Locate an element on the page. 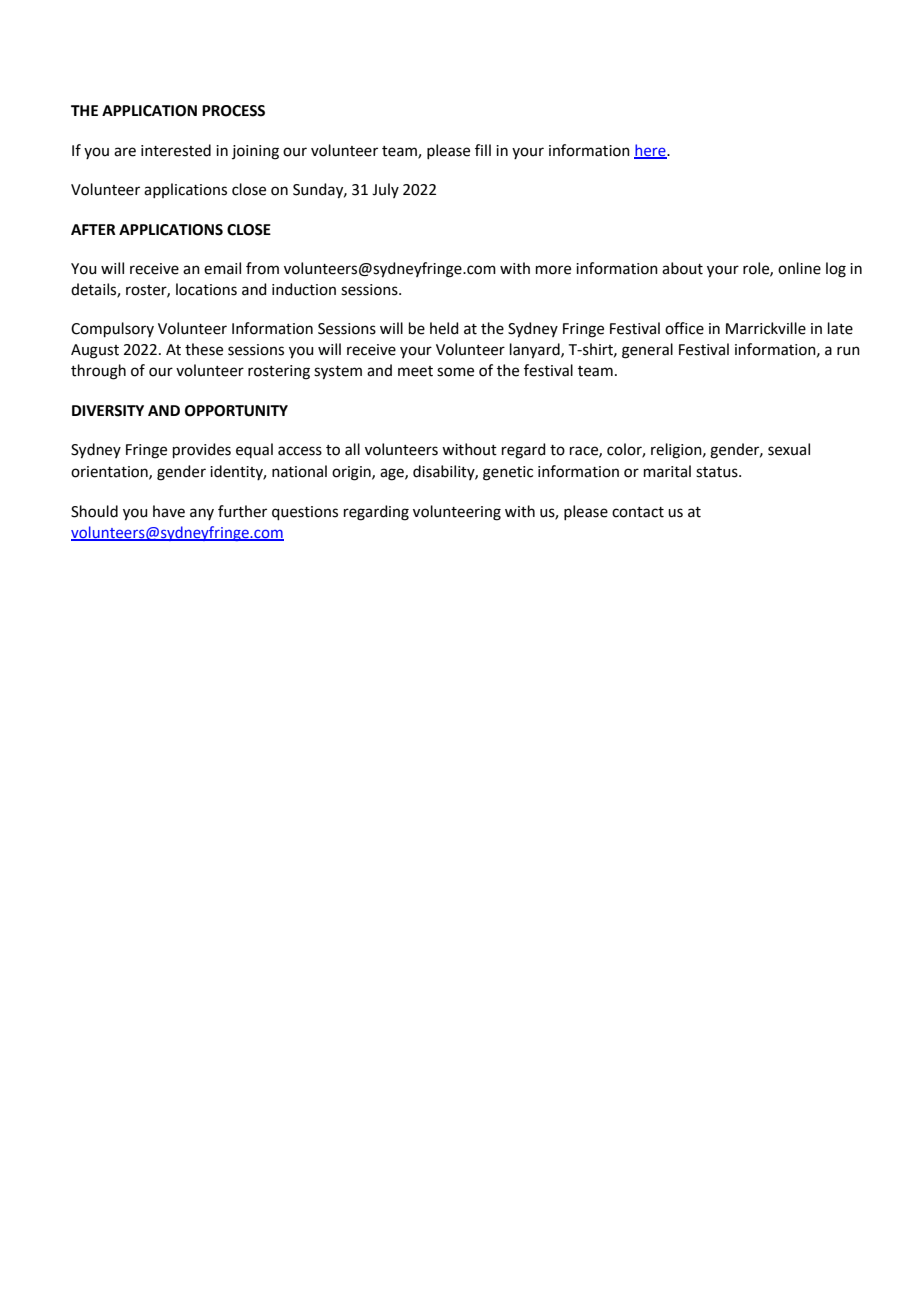  office is located at coordinates (684, 328).
